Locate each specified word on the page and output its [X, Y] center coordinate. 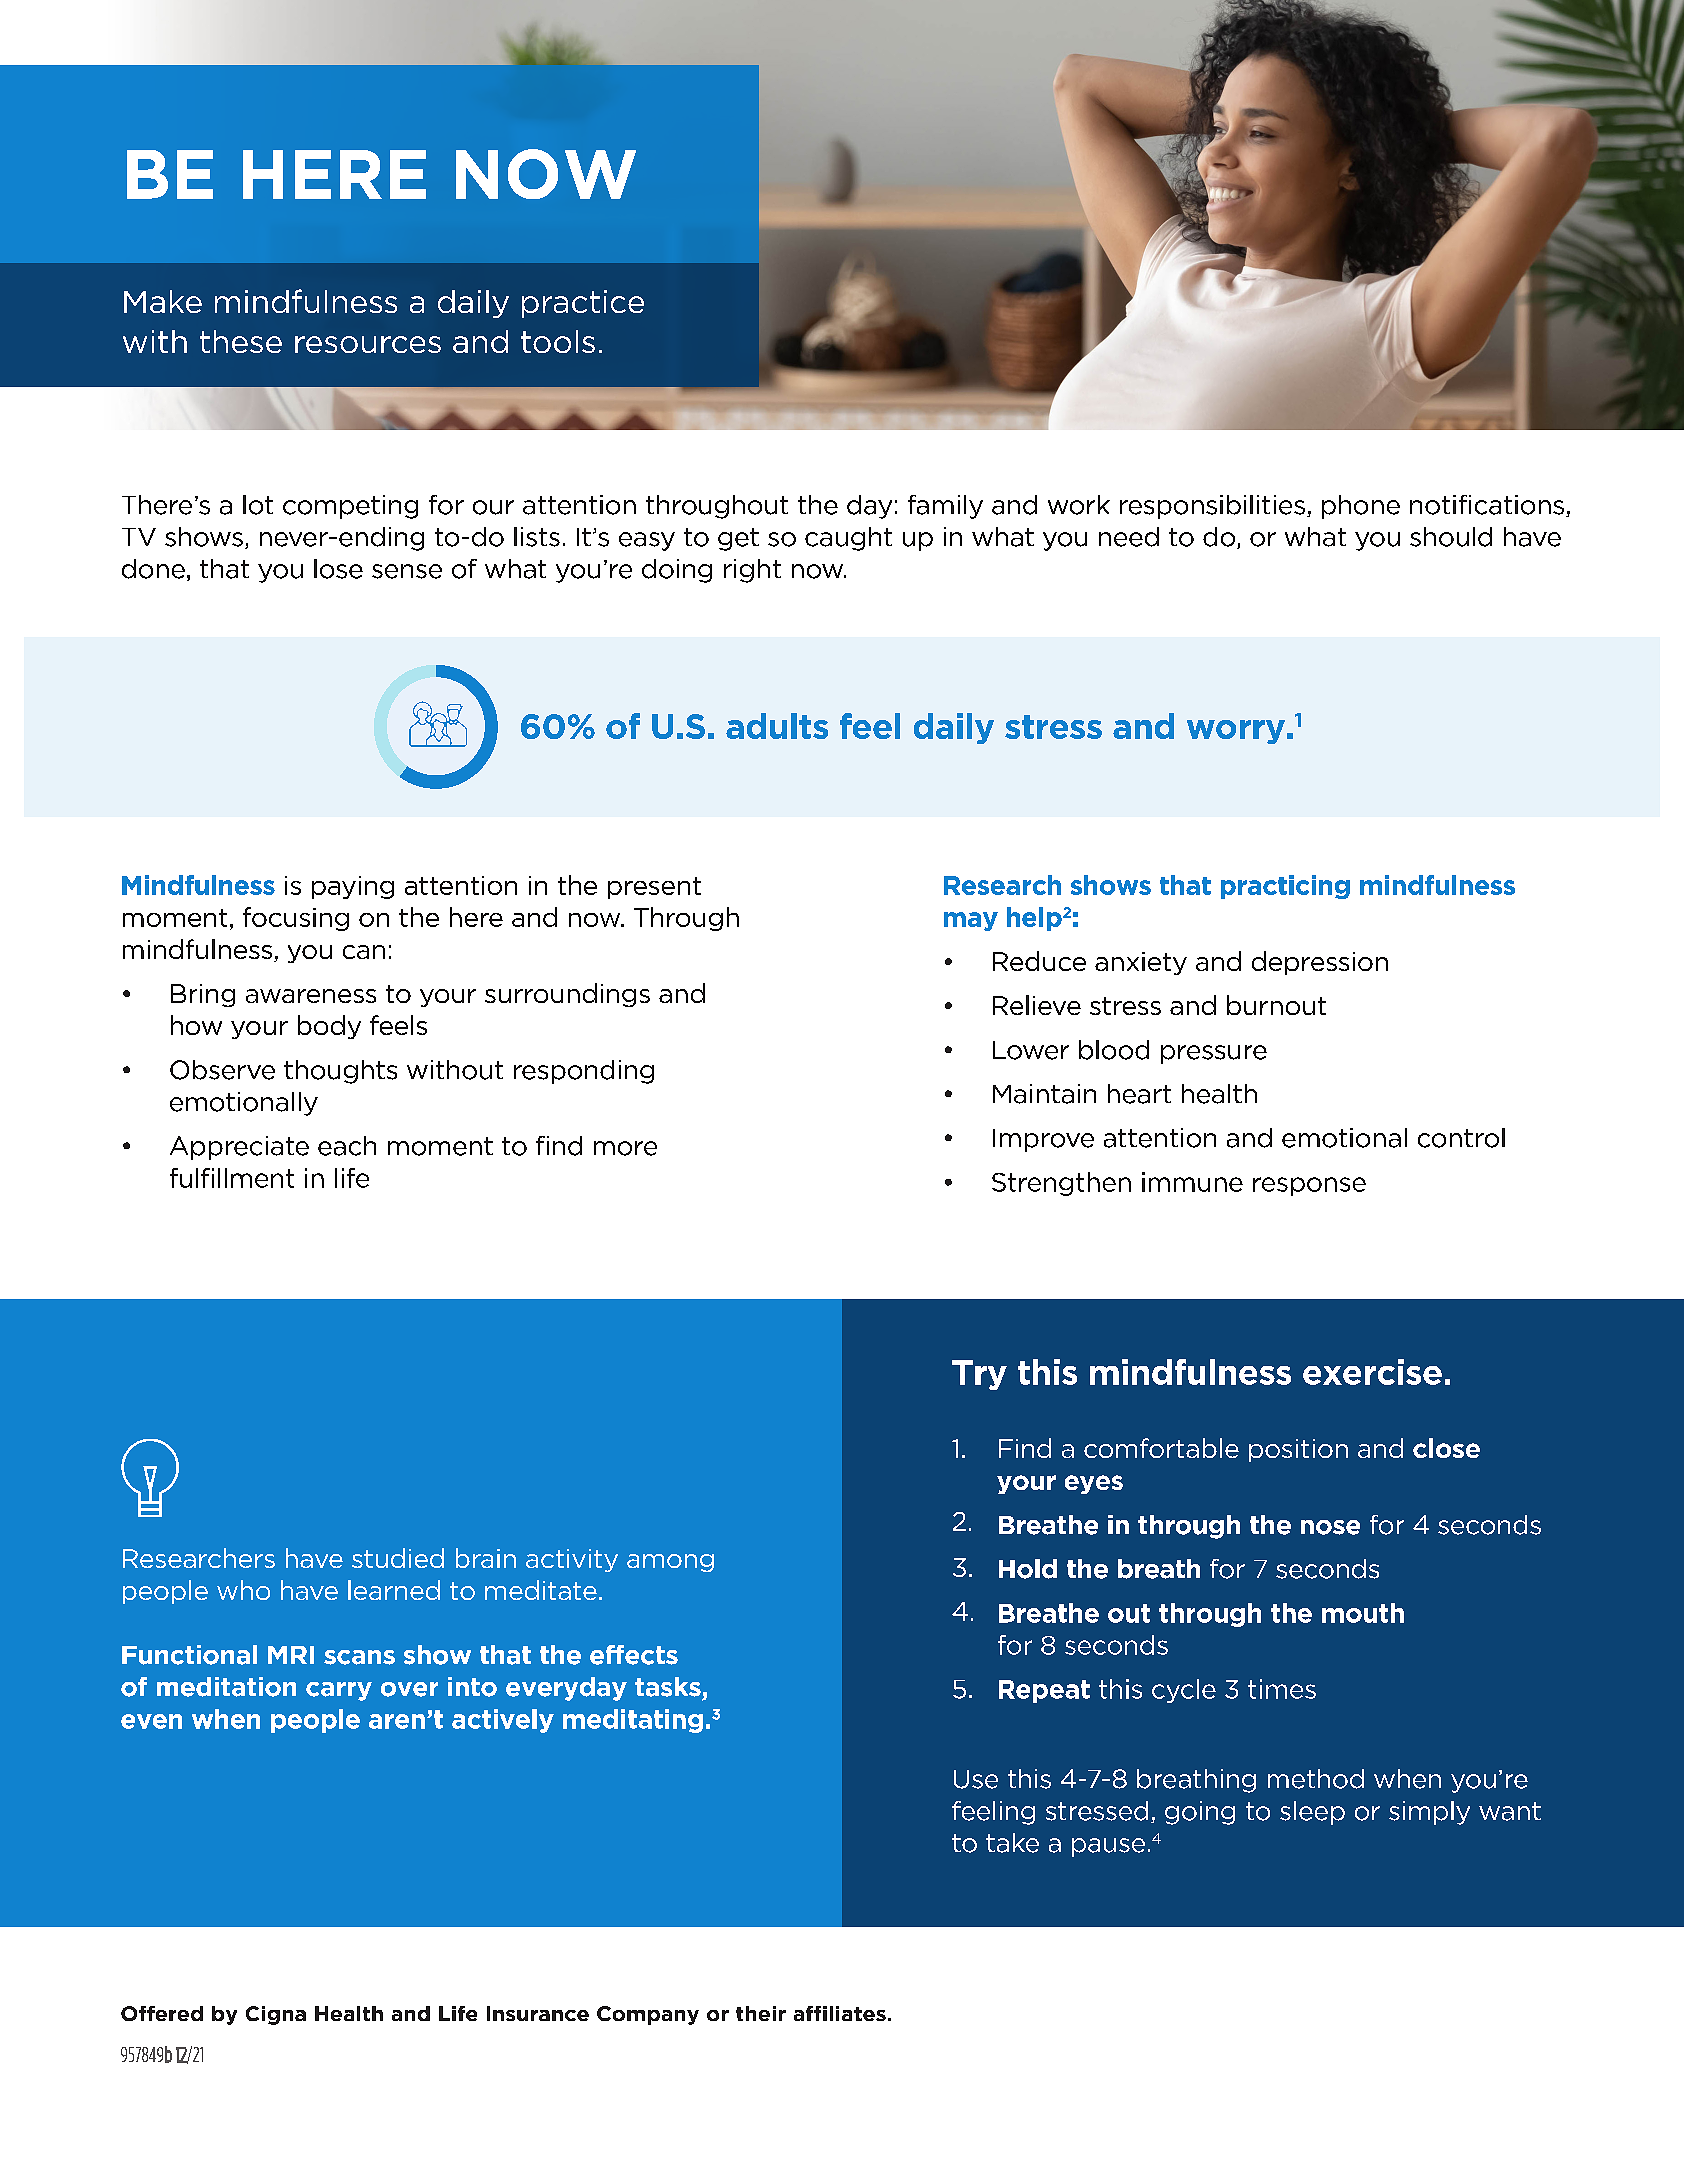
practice [583, 304]
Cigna [276, 2015]
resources [368, 344]
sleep [1312, 1813]
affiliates [840, 2013]
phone [1361, 507]
